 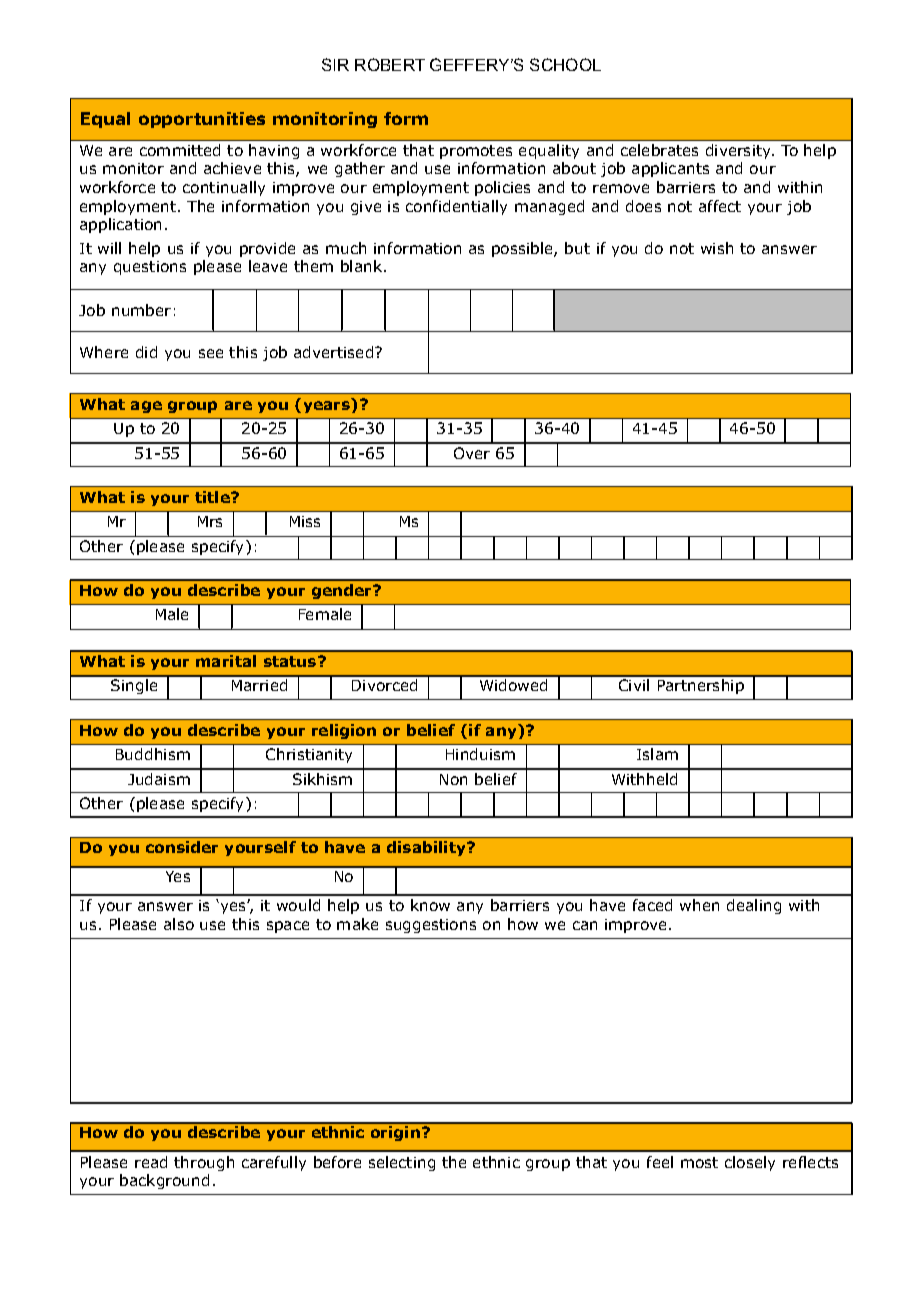 I want to click on ROBERT, so click(x=390, y=64).
